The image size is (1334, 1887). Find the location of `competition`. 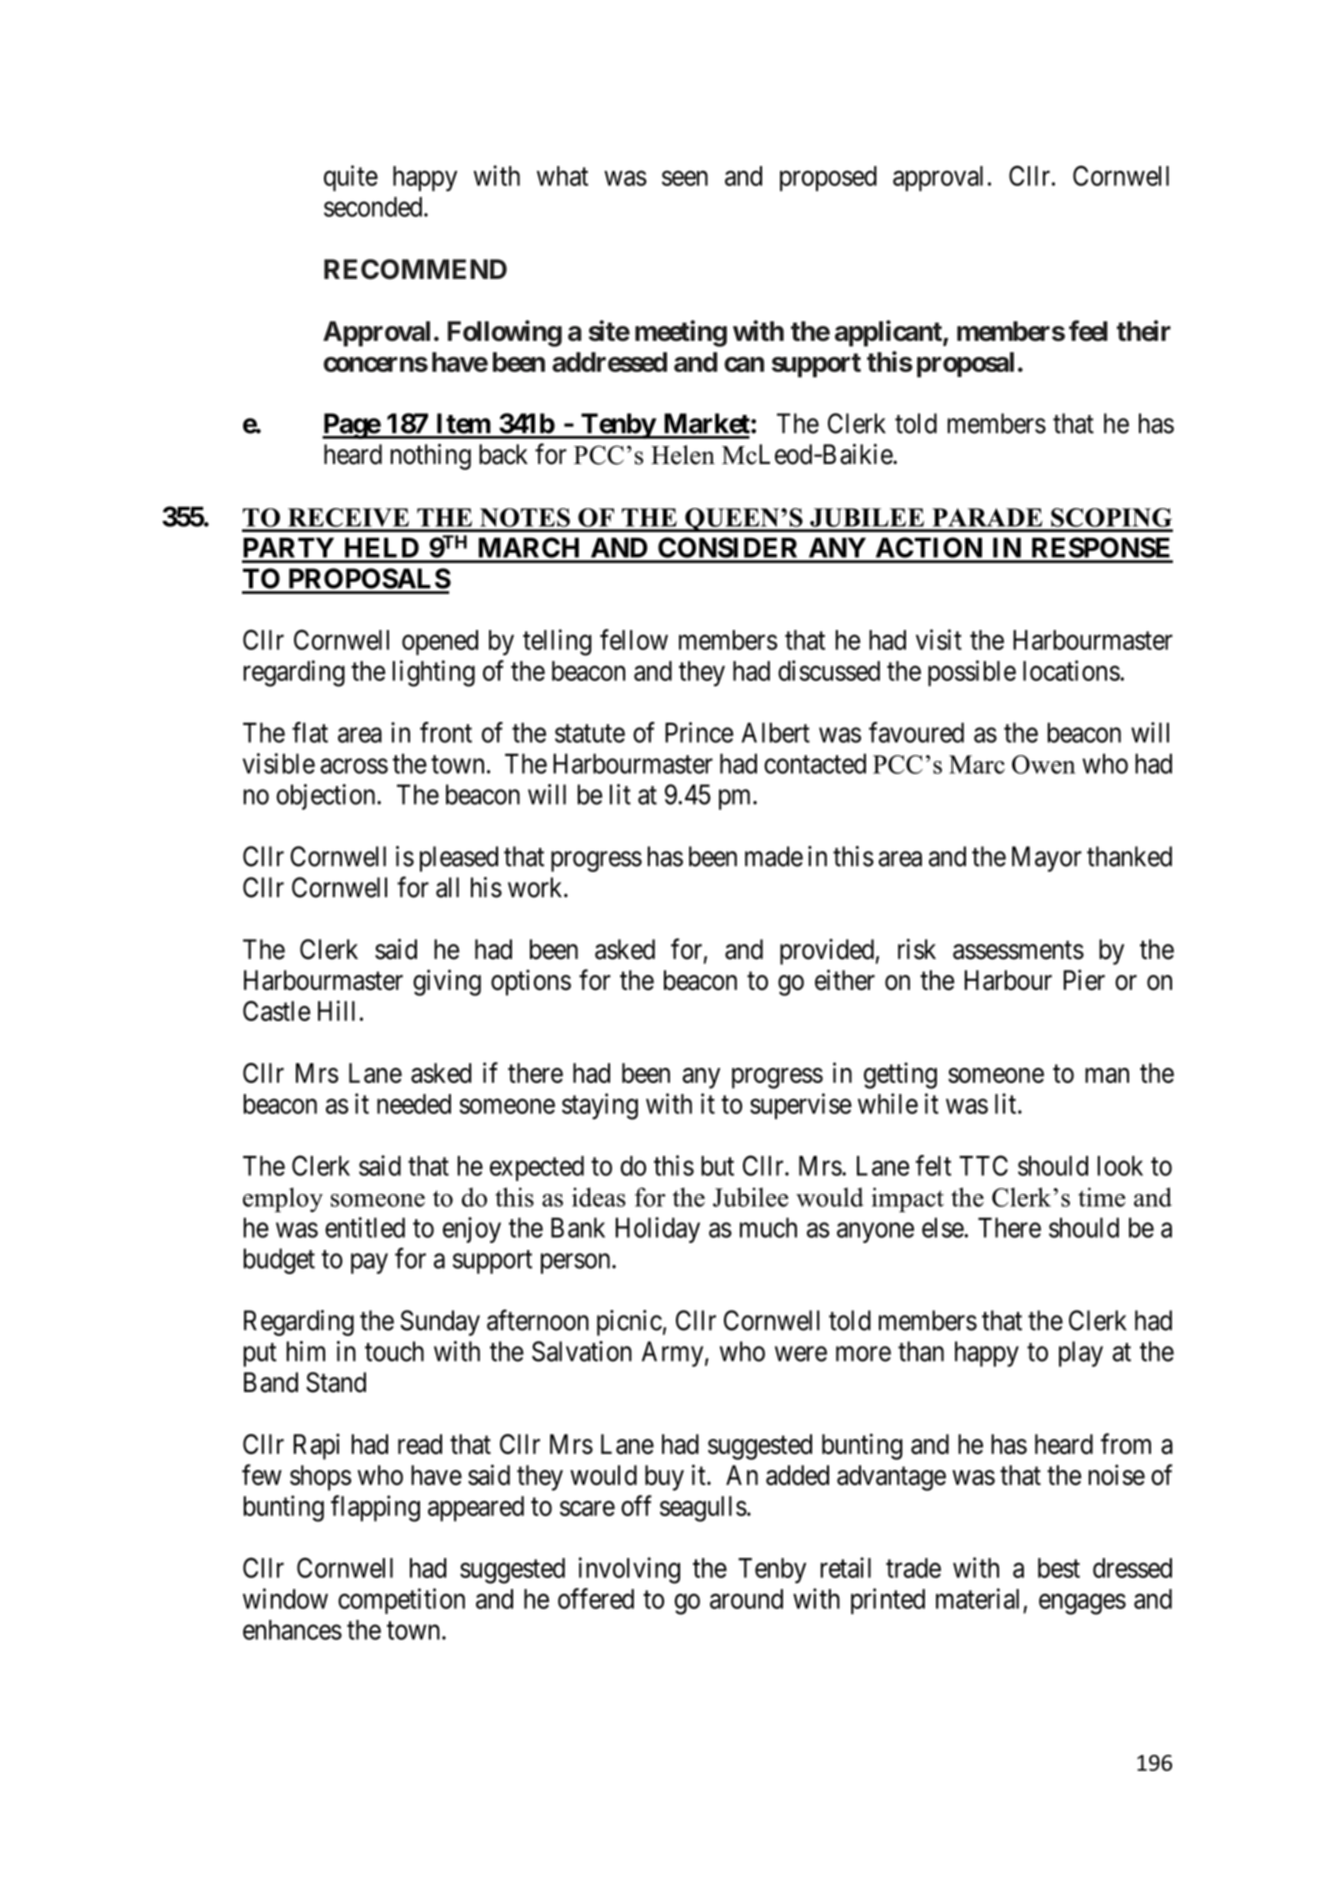

competition is located at coordinates (401, 1601).
